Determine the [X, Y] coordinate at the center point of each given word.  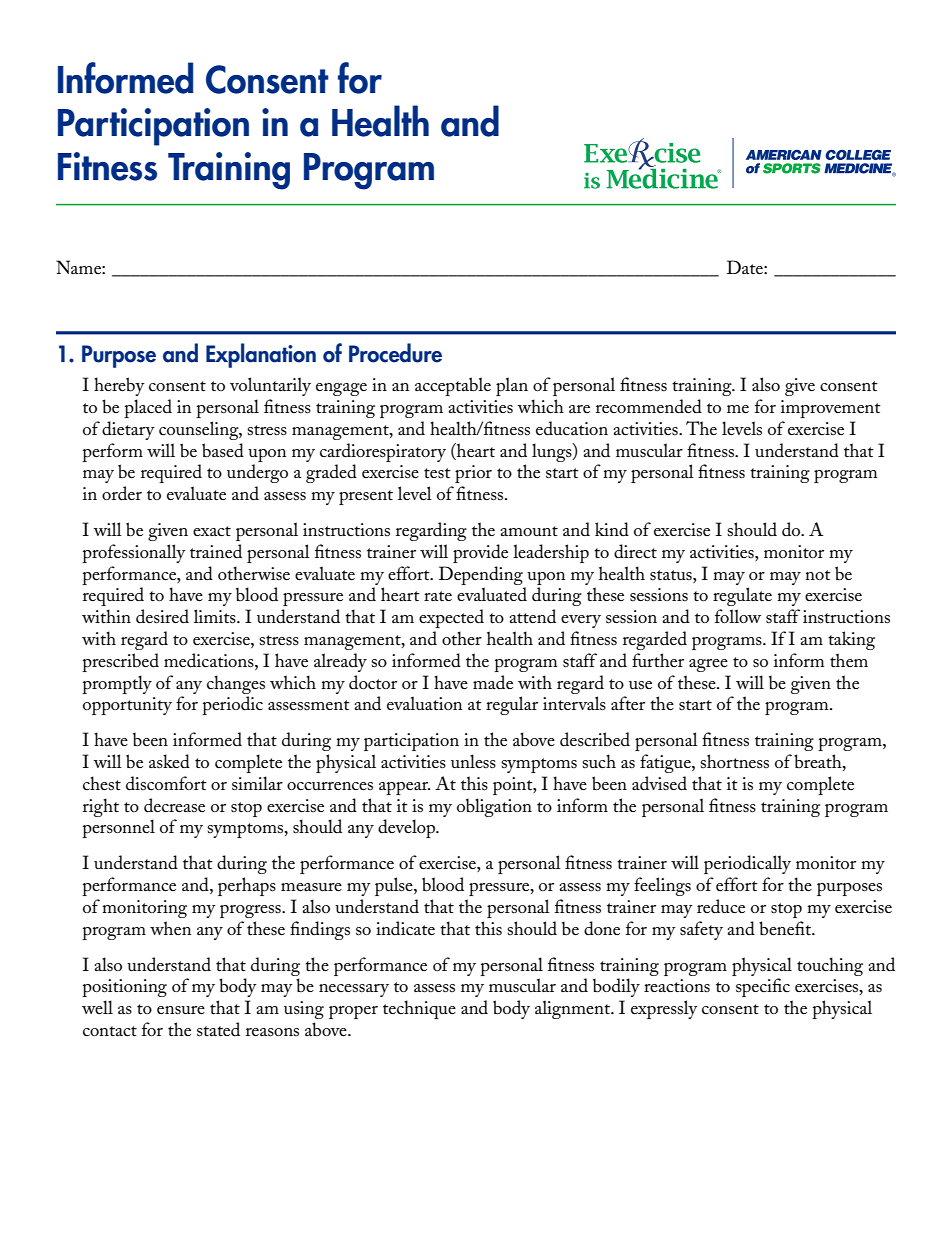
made [493, 682]
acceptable [453, 386]
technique [419, 1009]
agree [708, 665]
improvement [831, 409]
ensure [181, 1010]
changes [236, 684]
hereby [119, 386]
